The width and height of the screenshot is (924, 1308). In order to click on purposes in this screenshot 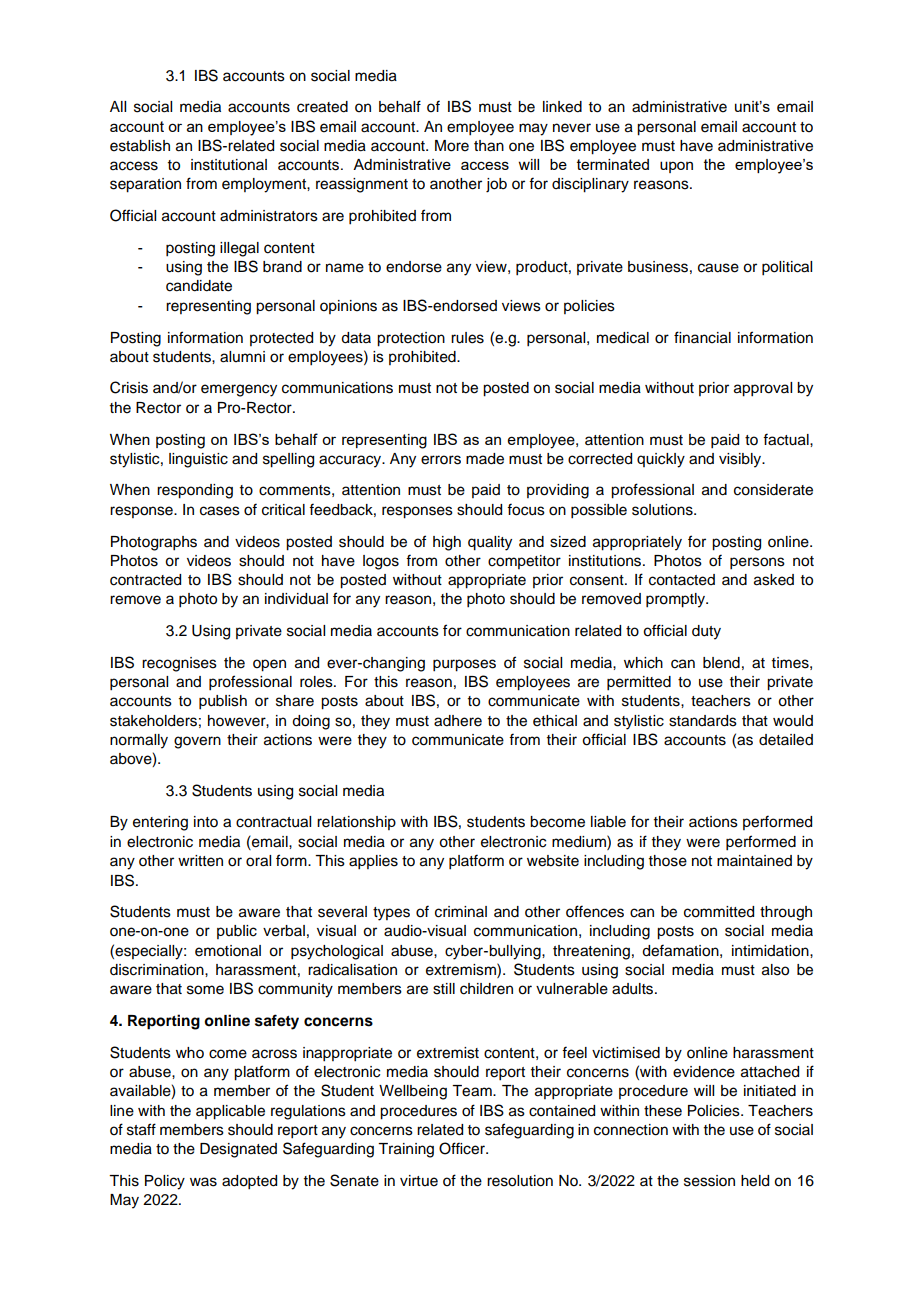, I will do `click(464, 665)`.
